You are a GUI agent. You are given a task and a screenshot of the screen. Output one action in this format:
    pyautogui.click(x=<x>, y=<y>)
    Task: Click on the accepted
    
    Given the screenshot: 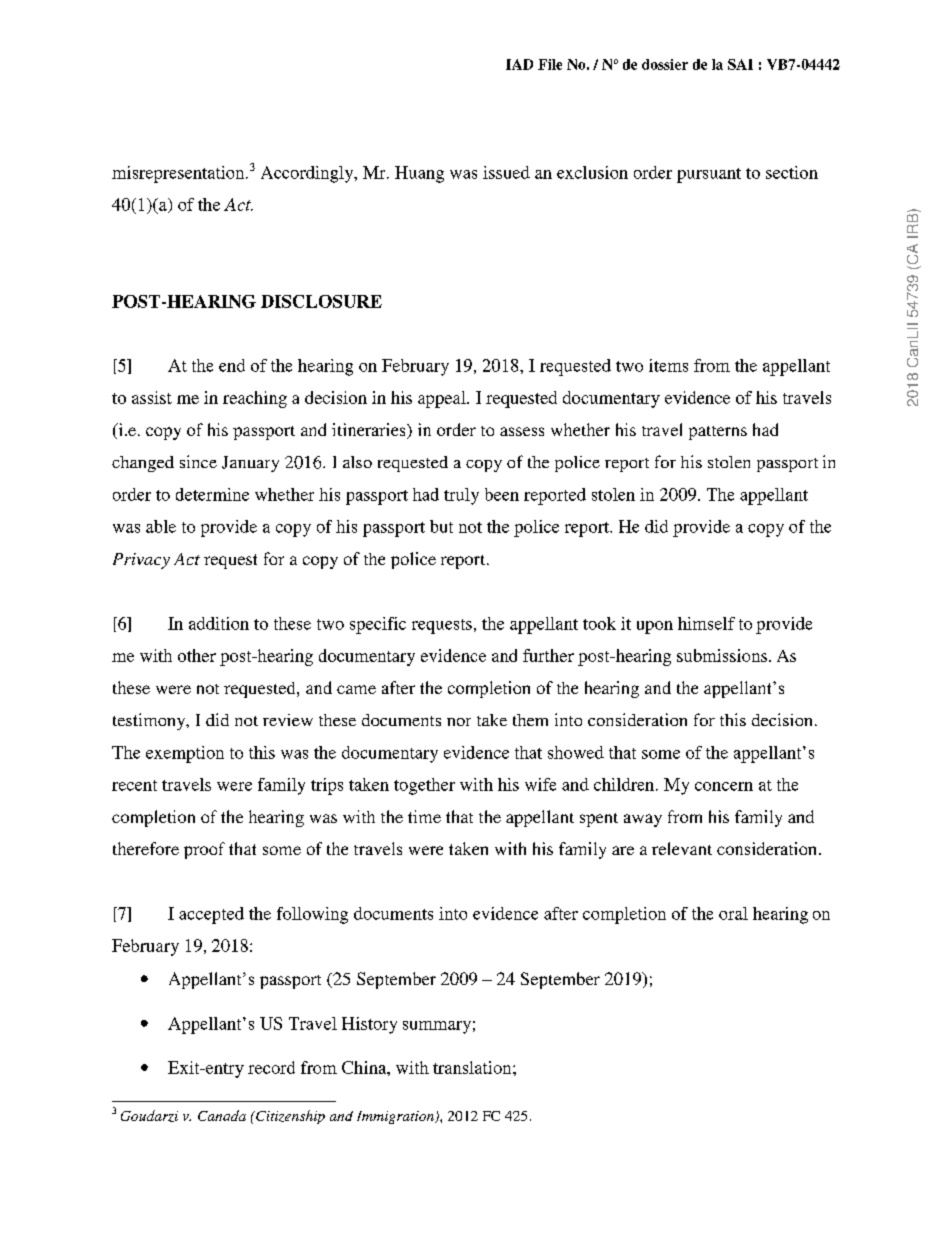 What is the action you would take?
    pyautogui.click(x=211, y=915)
